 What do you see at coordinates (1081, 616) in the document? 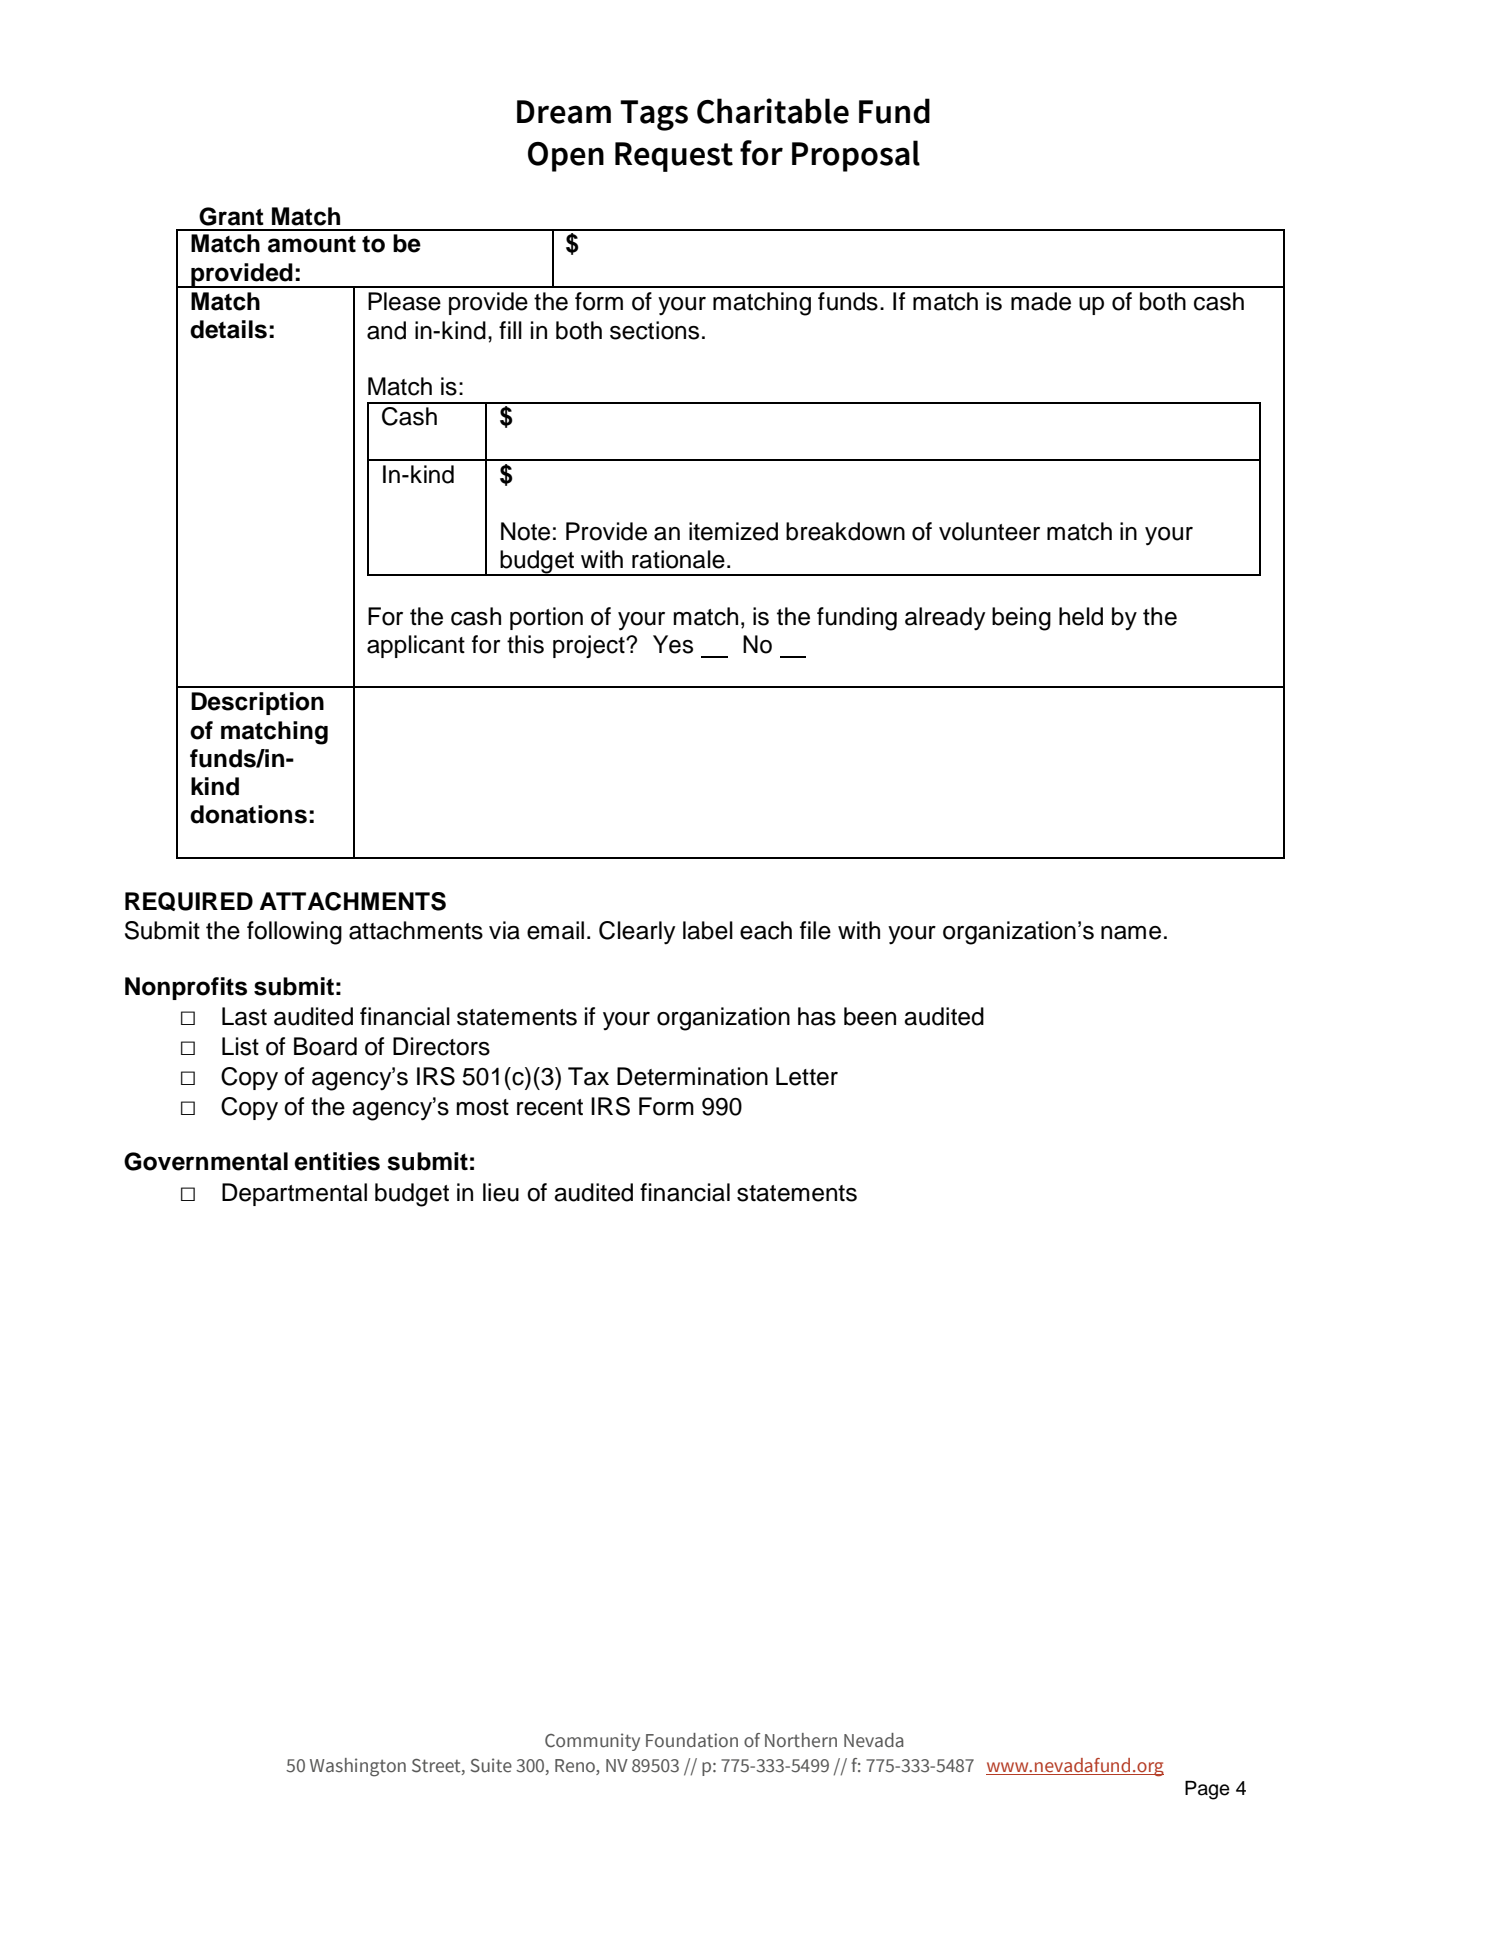
I see `held` at bounding box center [1081, 616].
